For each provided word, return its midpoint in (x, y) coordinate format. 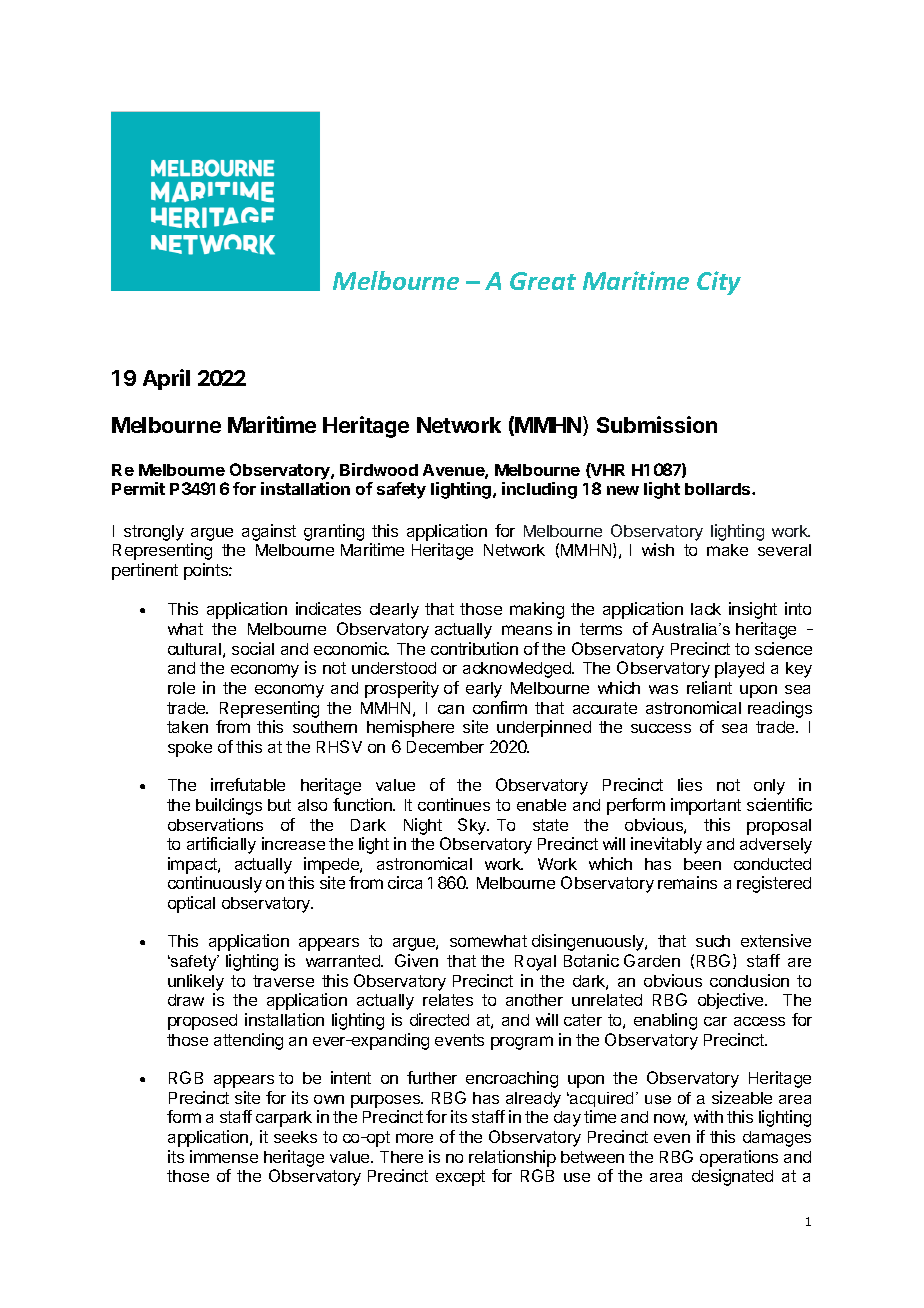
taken (187, 727)
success (661, 728)
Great (543, 281)
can (451, 709)
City (719, 283)
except (460, 1178)
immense (224, 1156)
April (166, 379)
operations (739, 1158)
